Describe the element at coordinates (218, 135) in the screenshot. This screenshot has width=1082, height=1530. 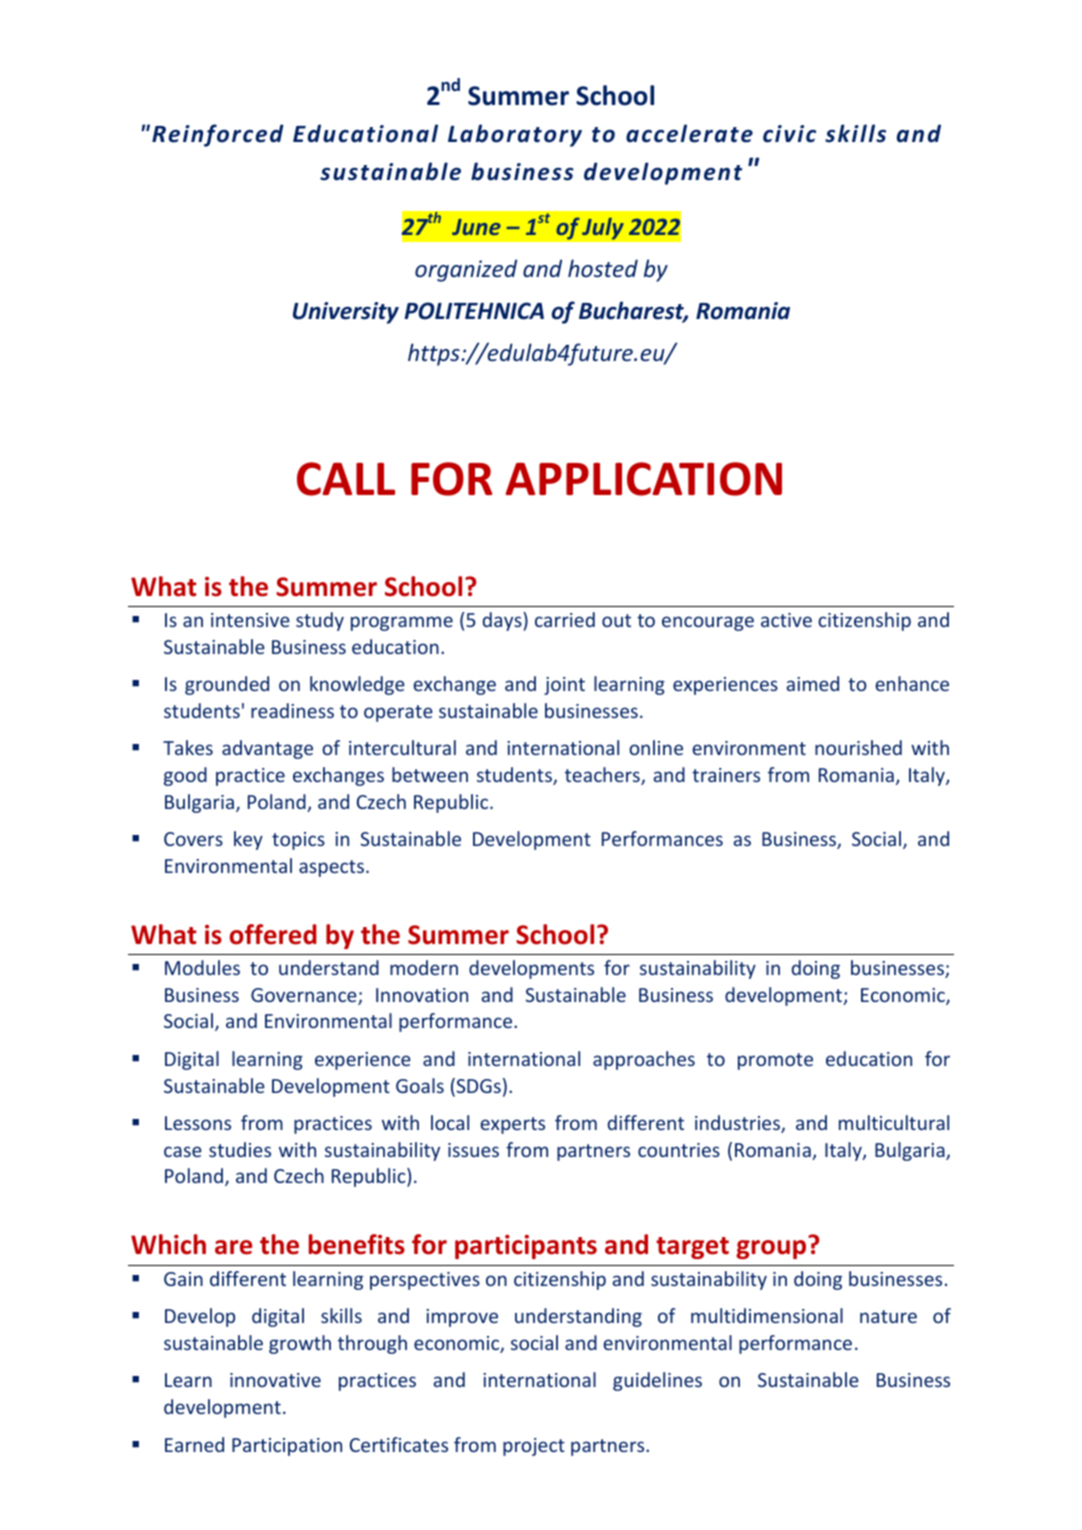
I see `Reinforced` at that location.
